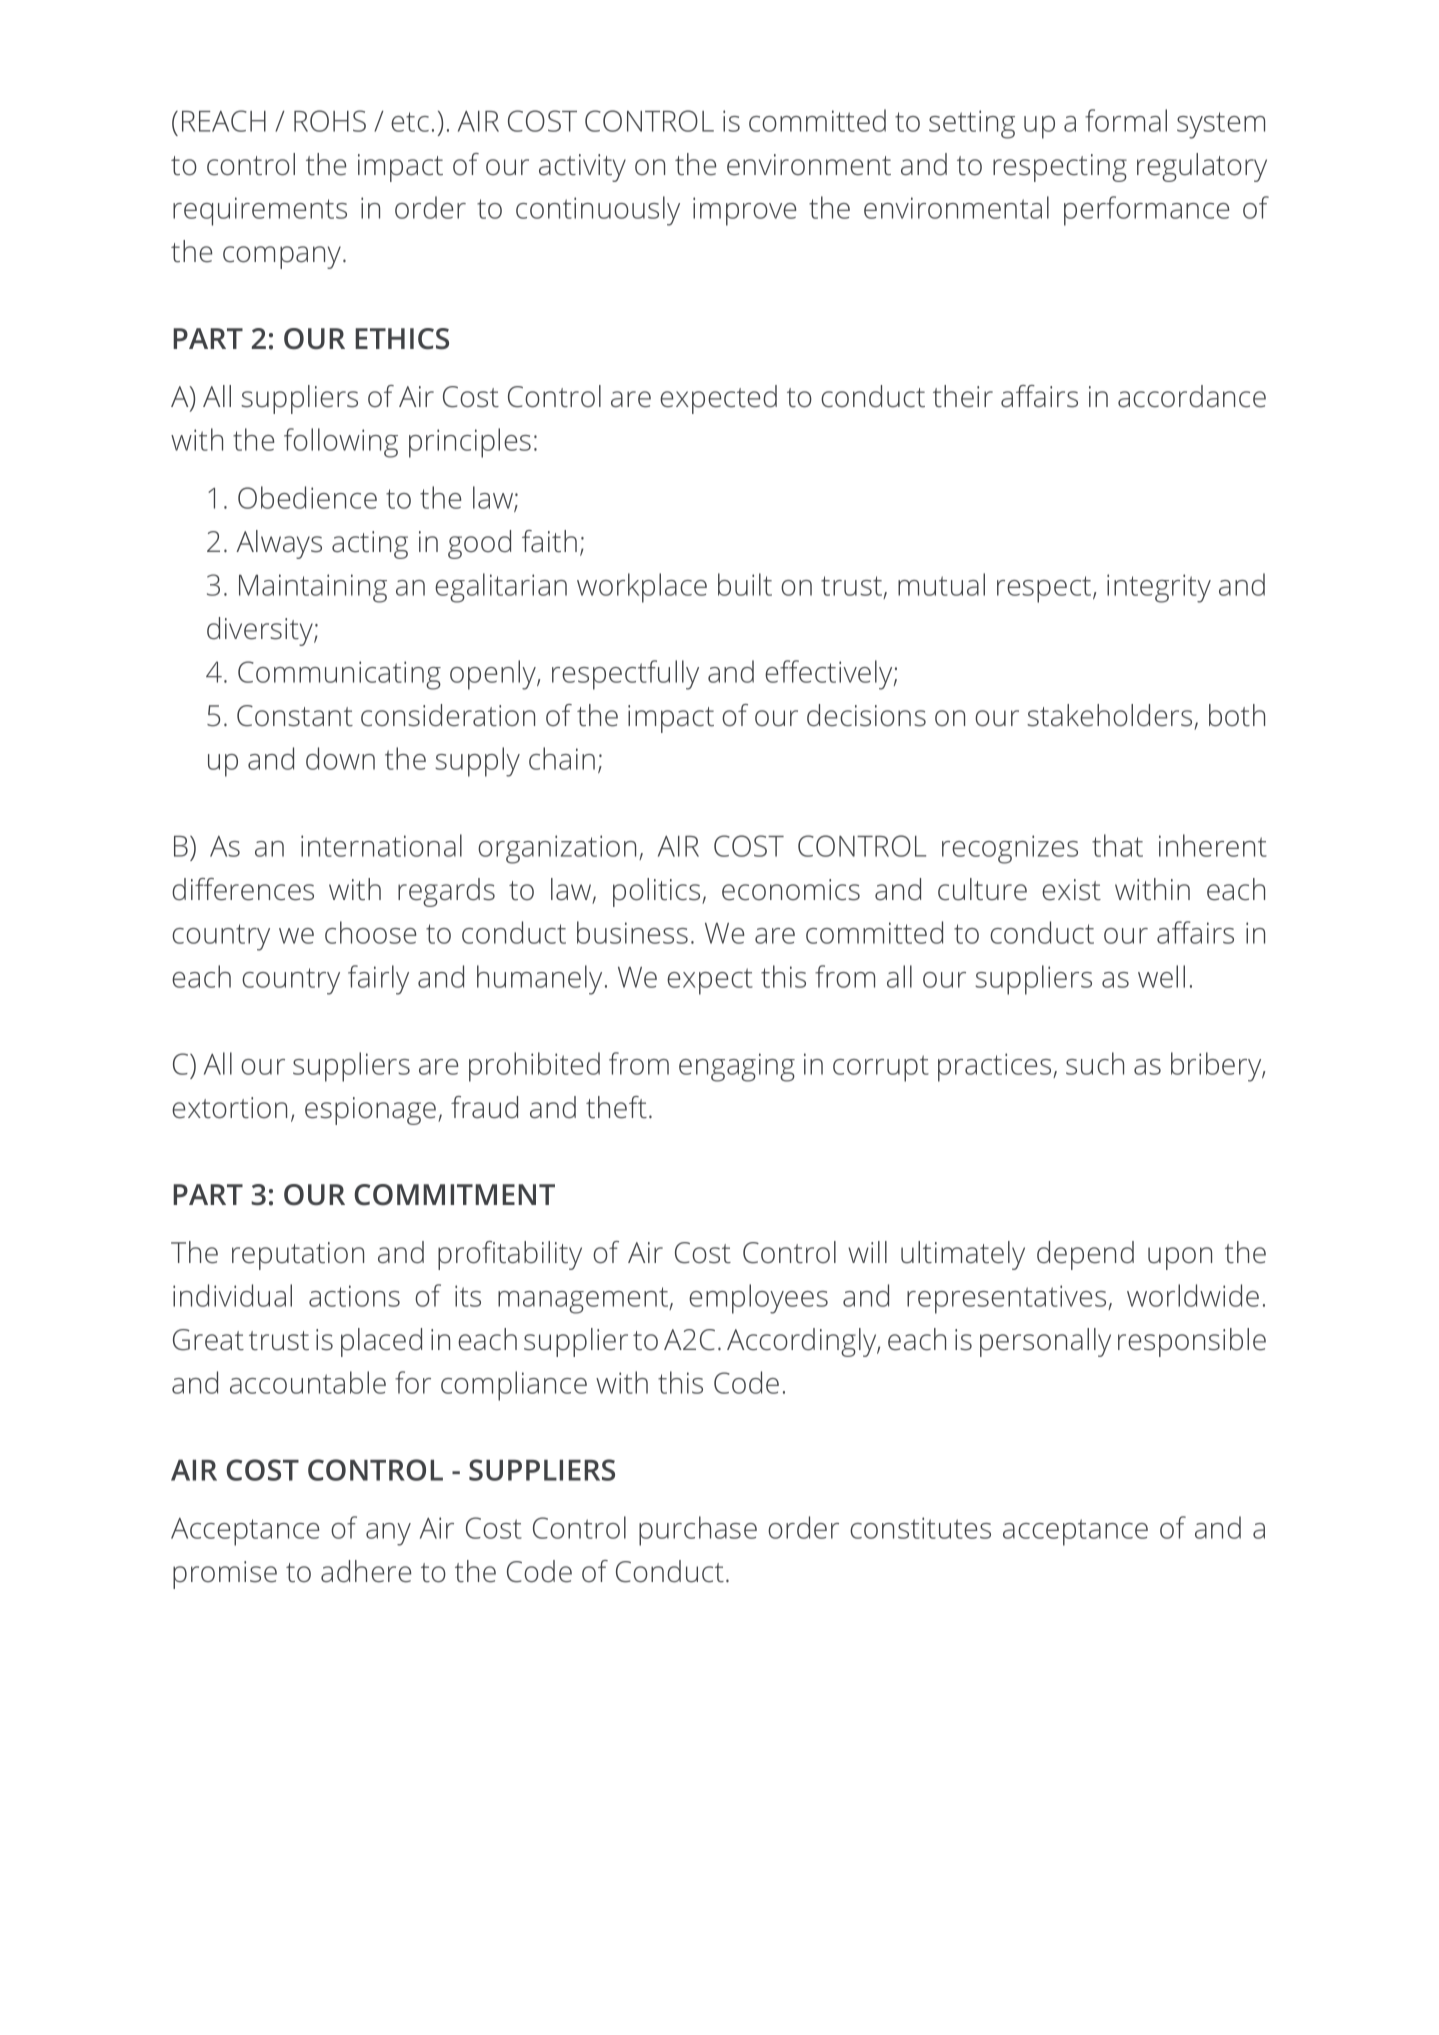 This page has width=1439, height=2035. Describe the element at coordinates (745, 584) in the page. I see `built` at that location.
